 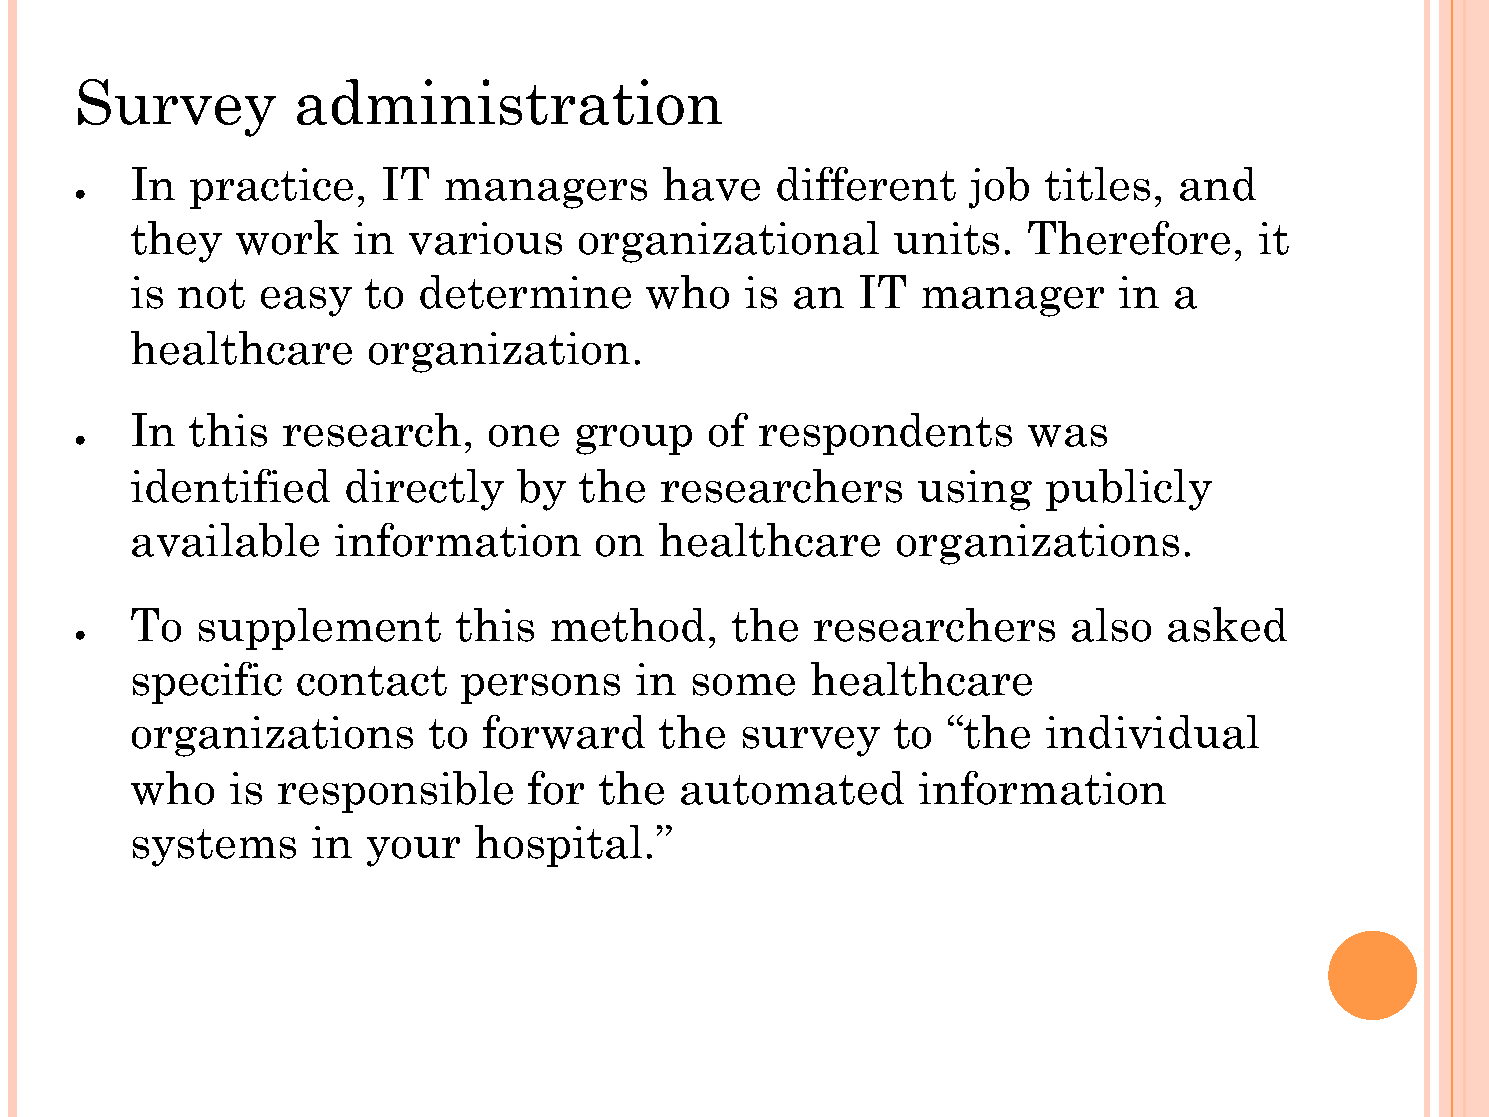 I want to click on supplement, so click(x=320, y=629).
